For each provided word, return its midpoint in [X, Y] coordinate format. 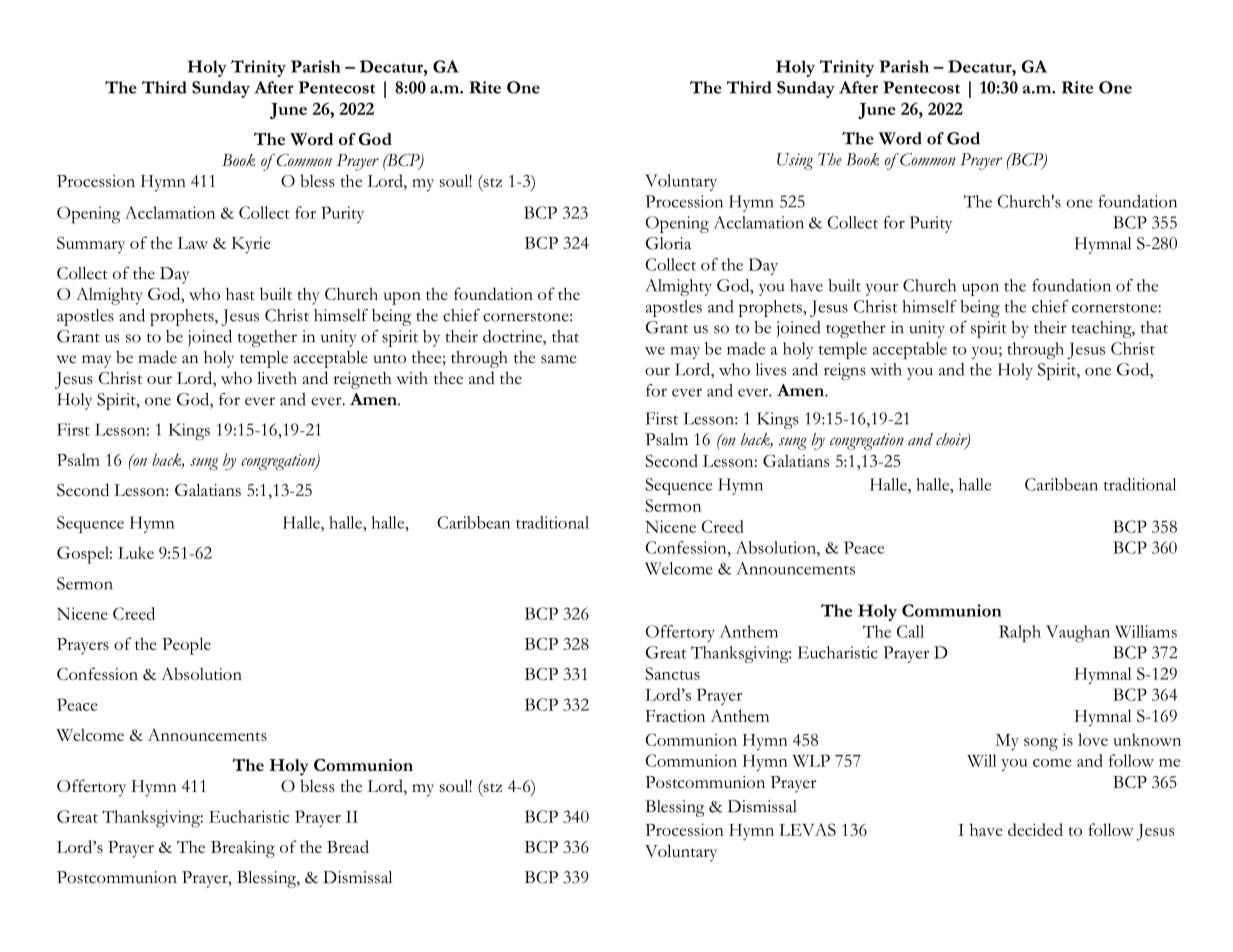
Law [193, 243]
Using [795, 161]
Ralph [1020, 633]
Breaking [243, 849]
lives [771, 369]
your [882, 289]
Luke [136, 552]
